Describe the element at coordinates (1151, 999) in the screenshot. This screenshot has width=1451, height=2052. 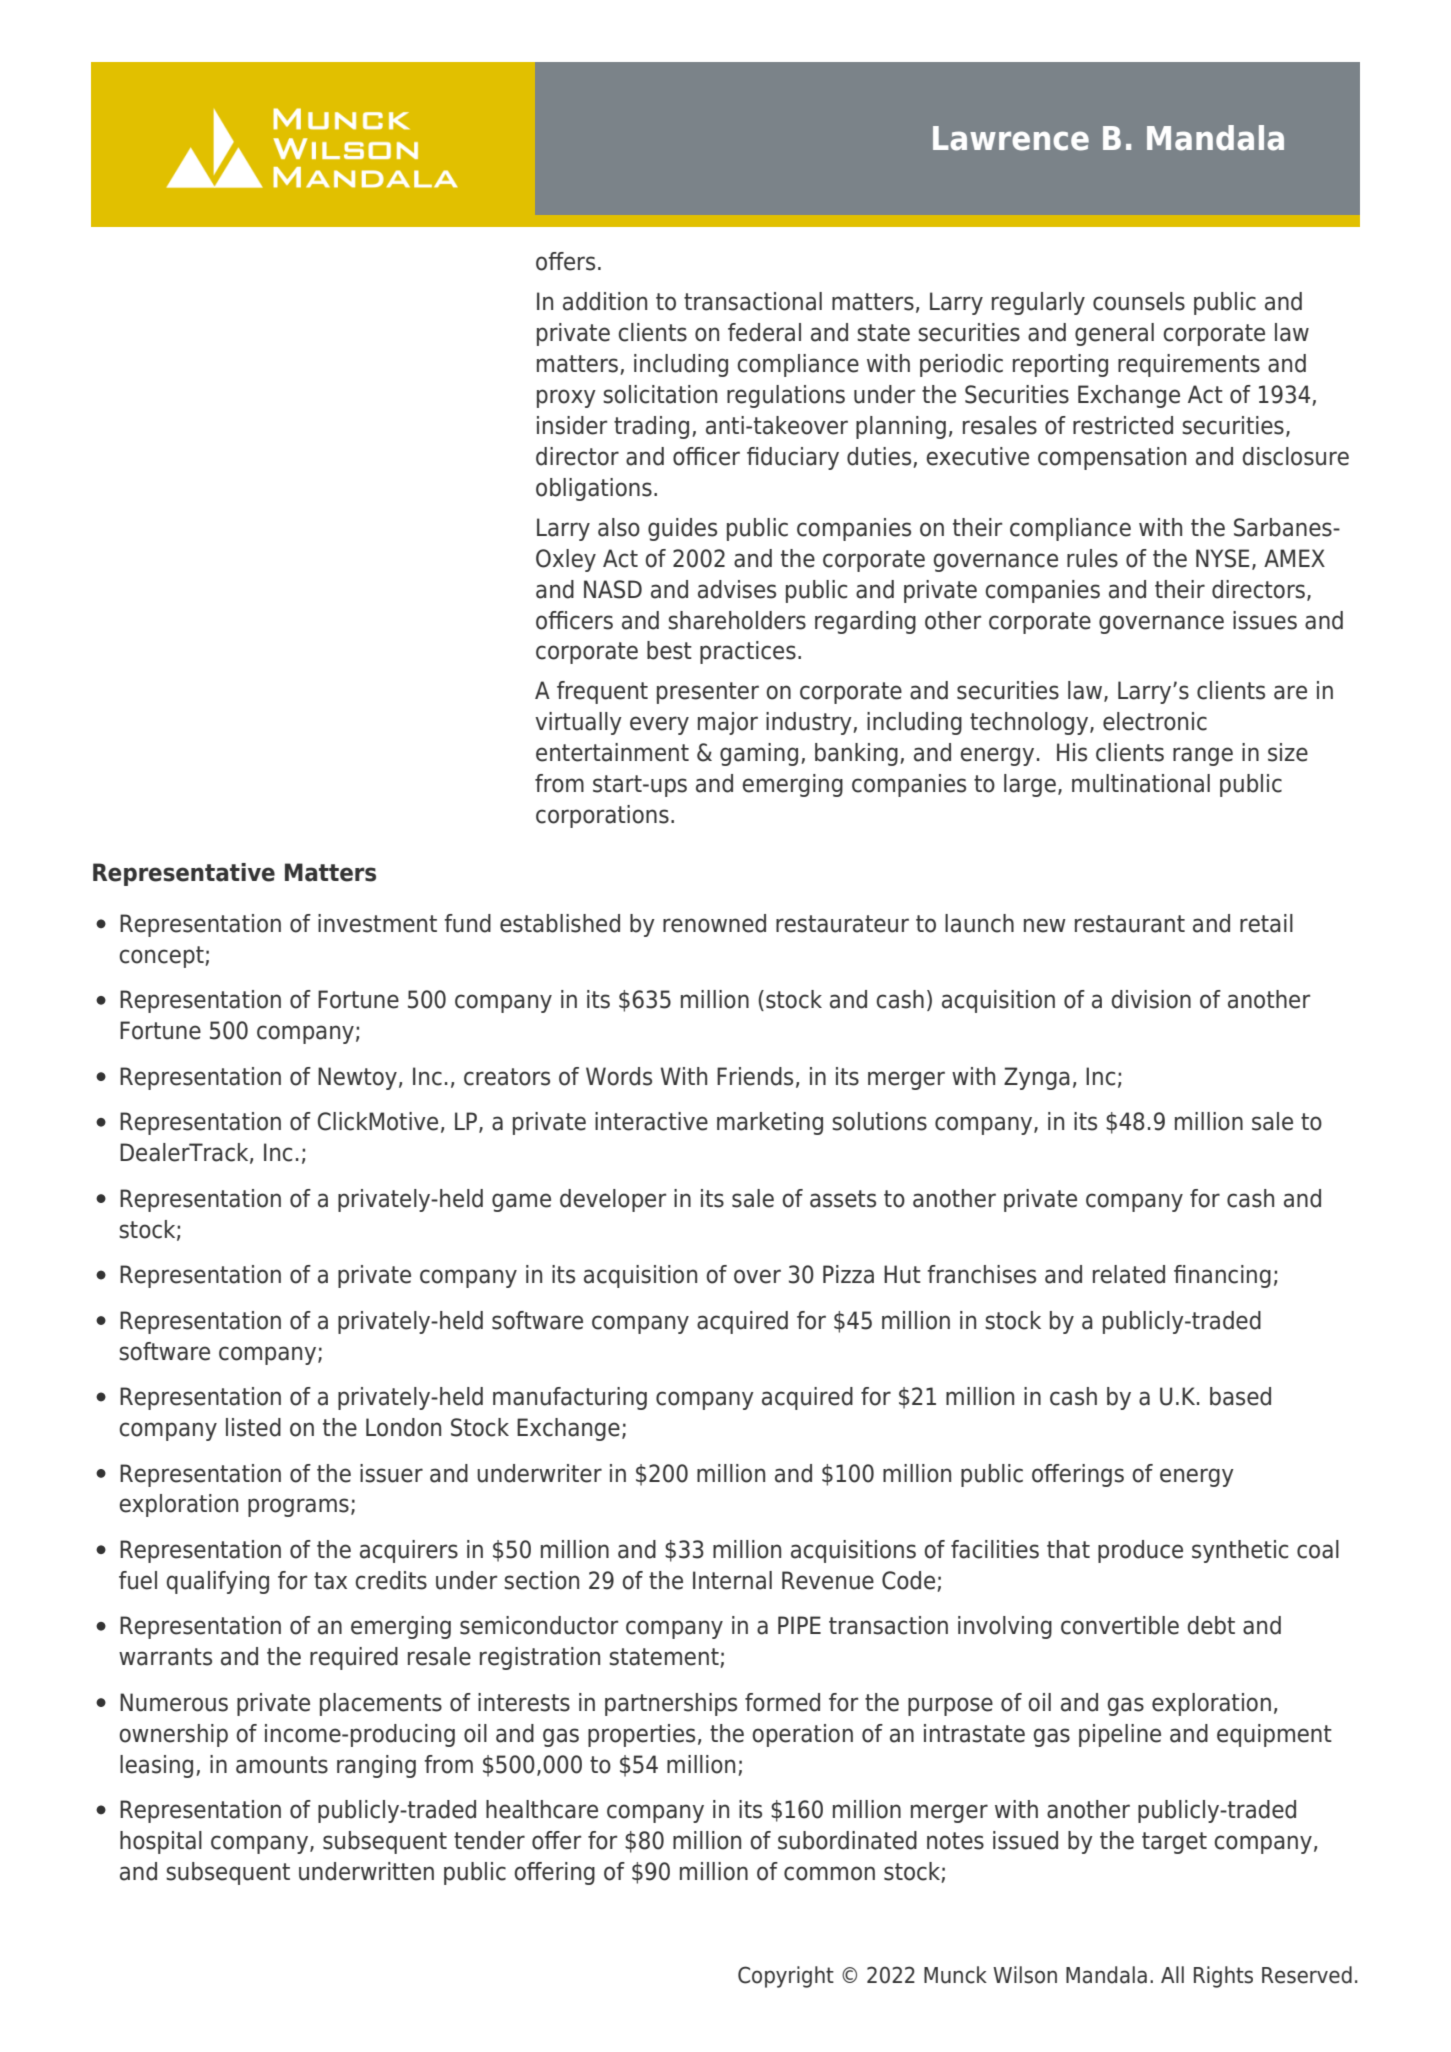
I see `division` at that location.
